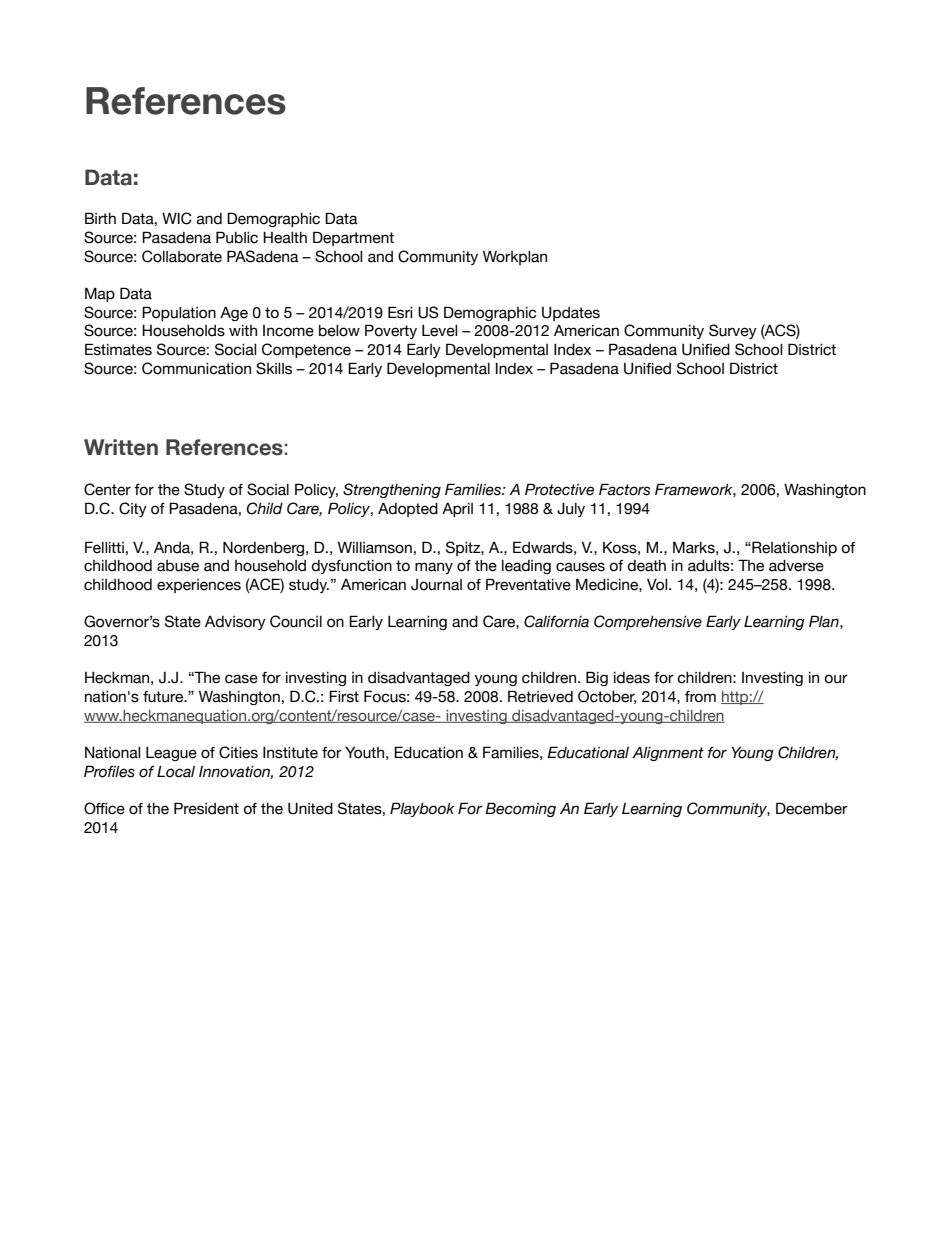  Describe the element at coordinates (353, 238) in the screenshot. I see `Department` at that location.
